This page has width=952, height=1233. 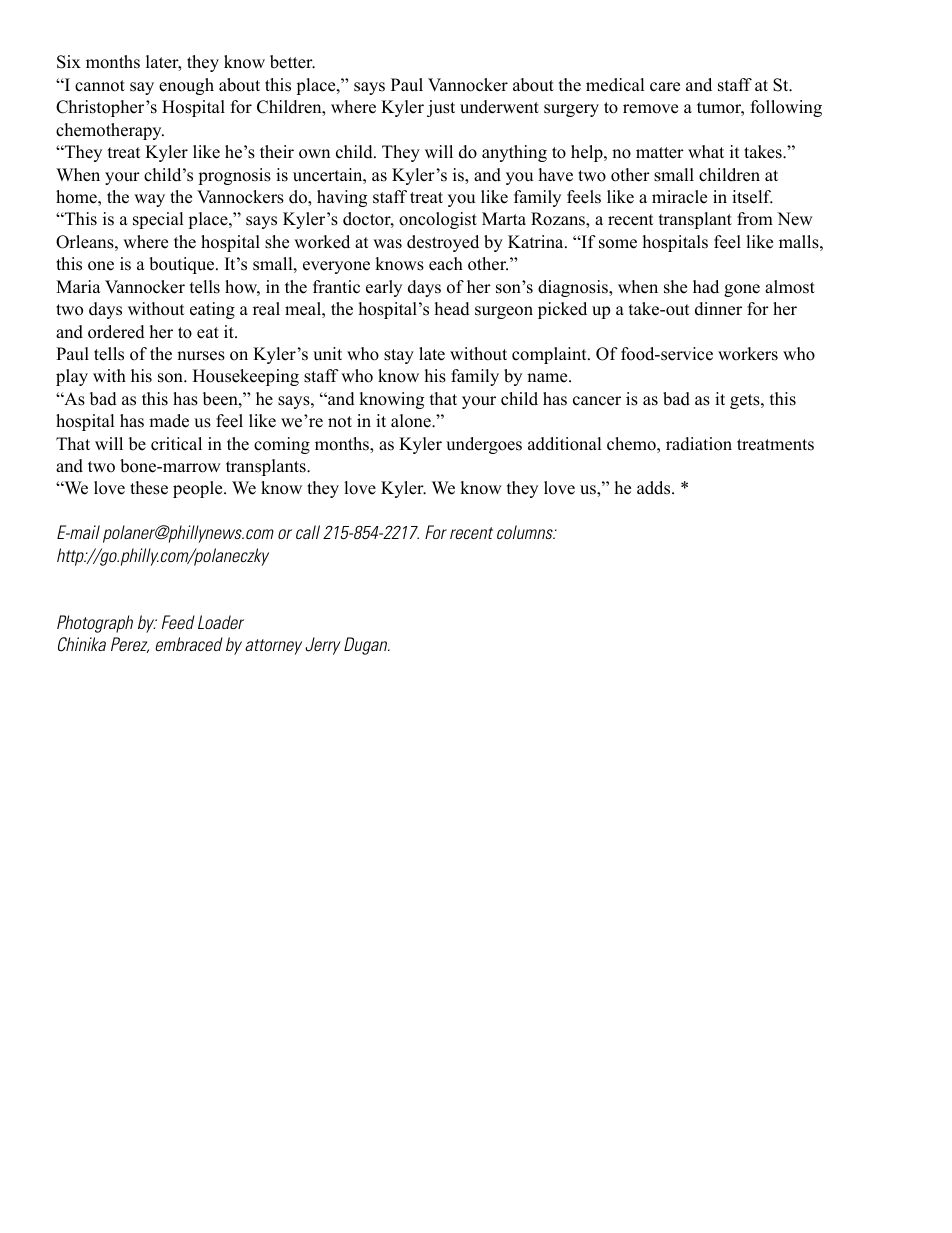 What do you see at coordinates (526, 532) in the page?
I see `columns` at bounding box center [526, 532].
